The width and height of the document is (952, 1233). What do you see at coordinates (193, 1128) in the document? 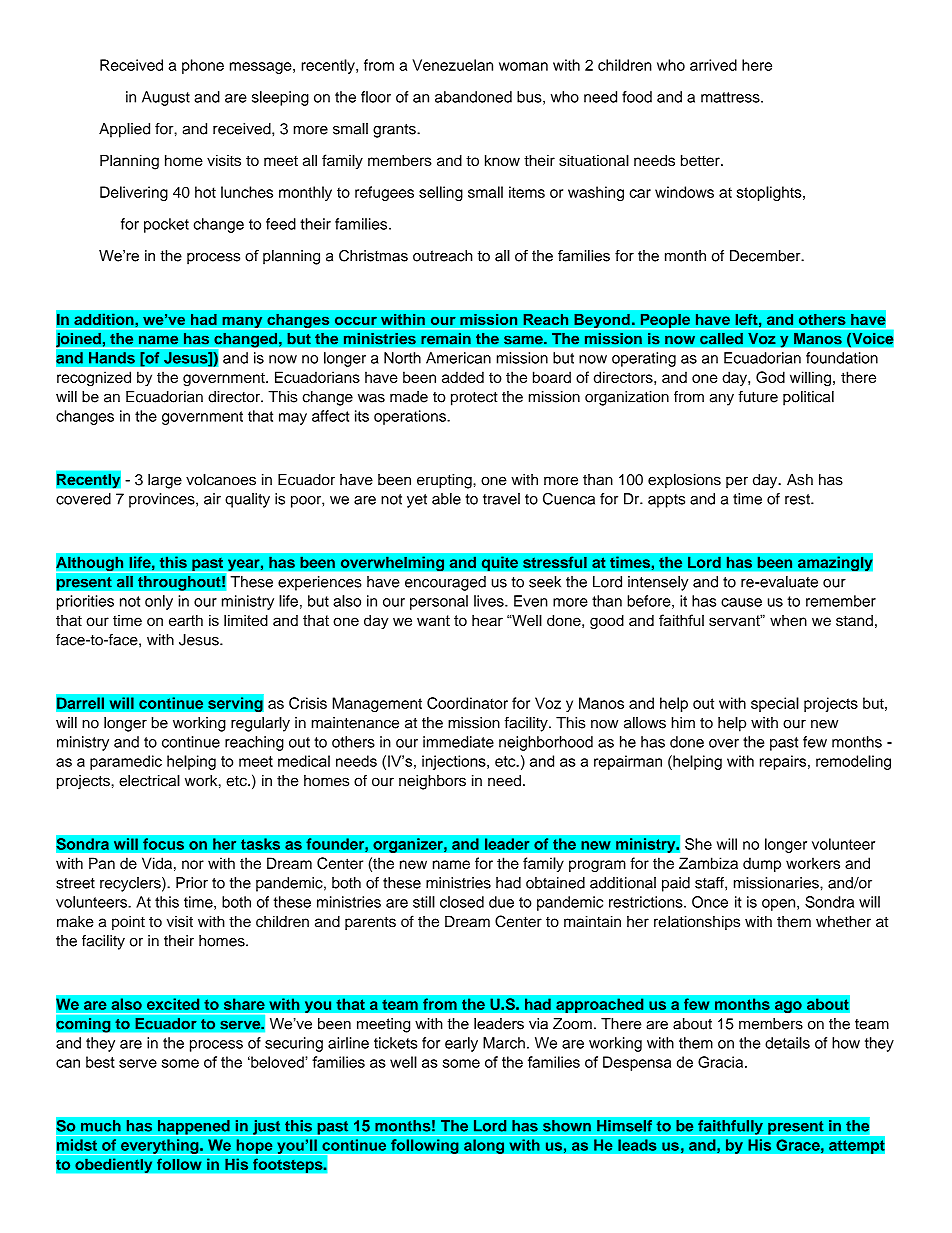
I see `happened` at bounding box center [193, 1128].
